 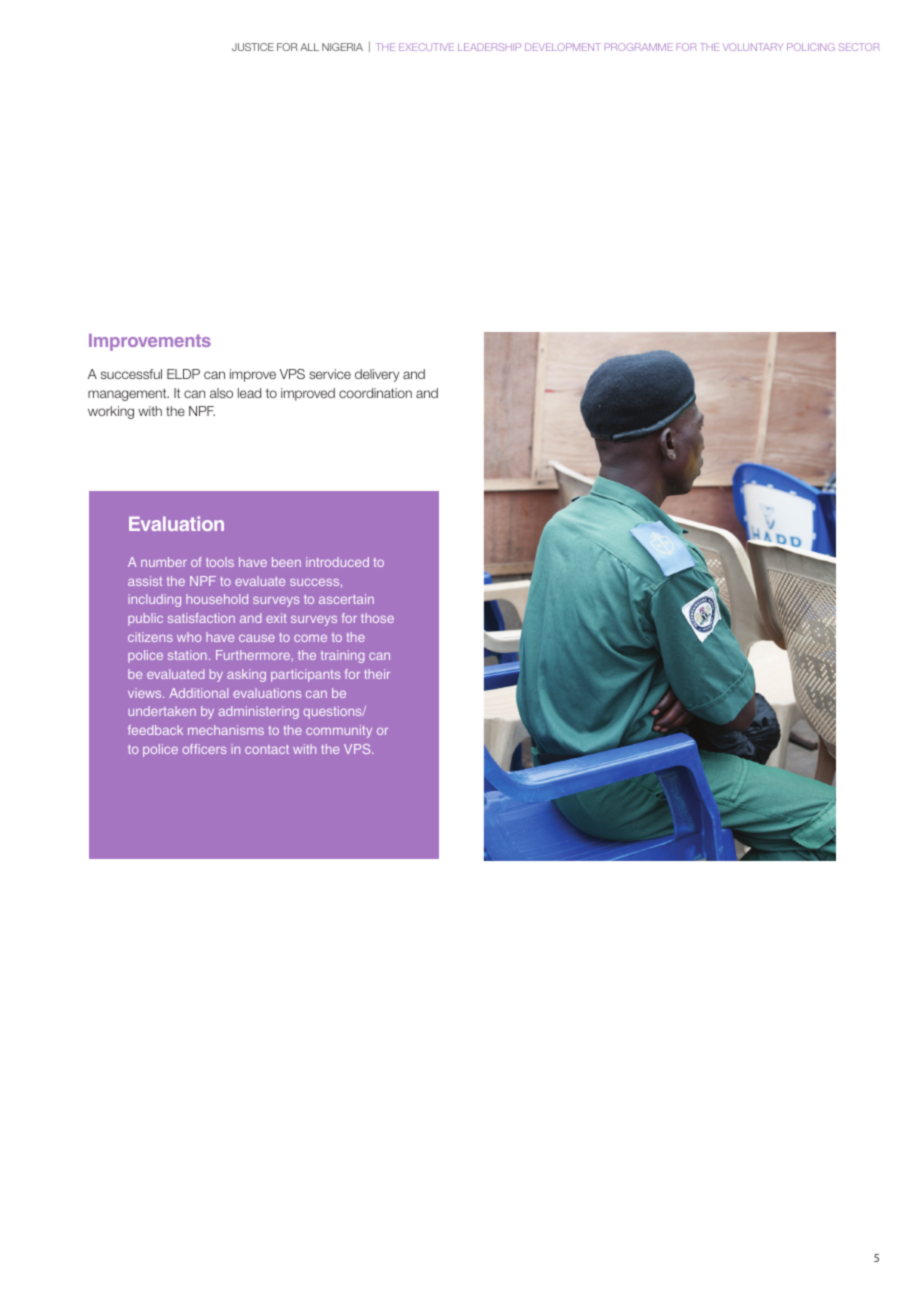 I want to click on mechanisms, so click(x=226, y=730).
